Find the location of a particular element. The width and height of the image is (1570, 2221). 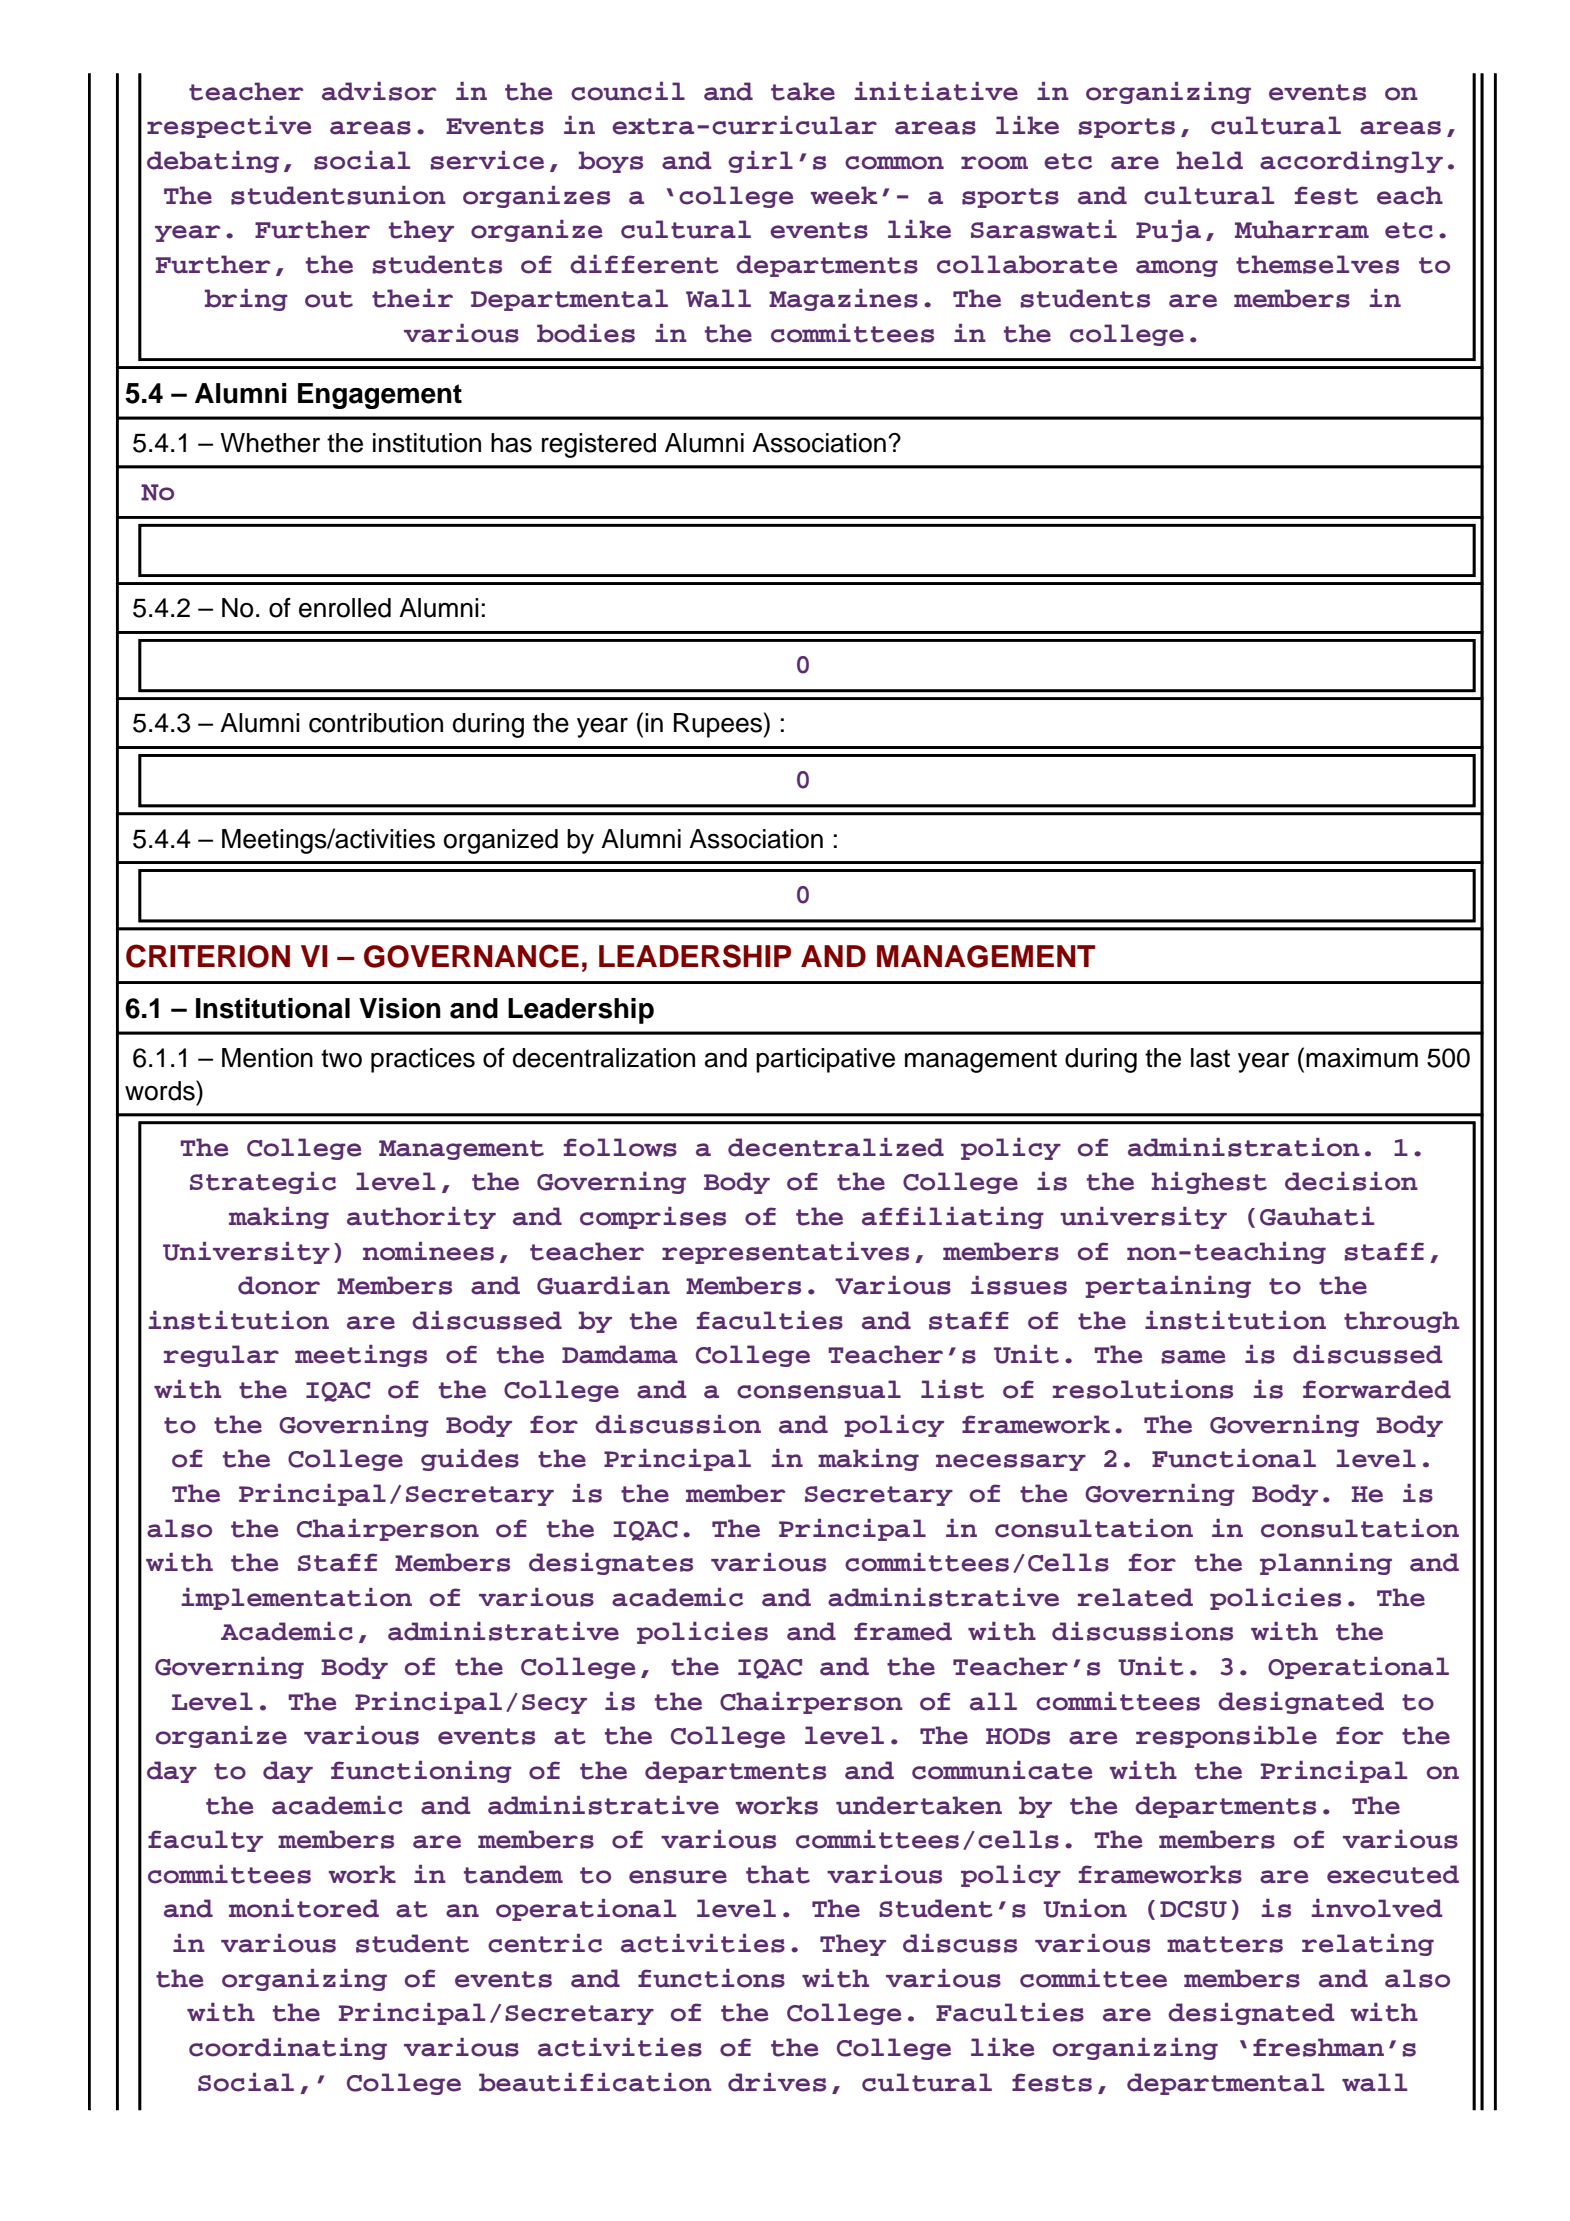

drives is located at coordinates (777, 2082).
